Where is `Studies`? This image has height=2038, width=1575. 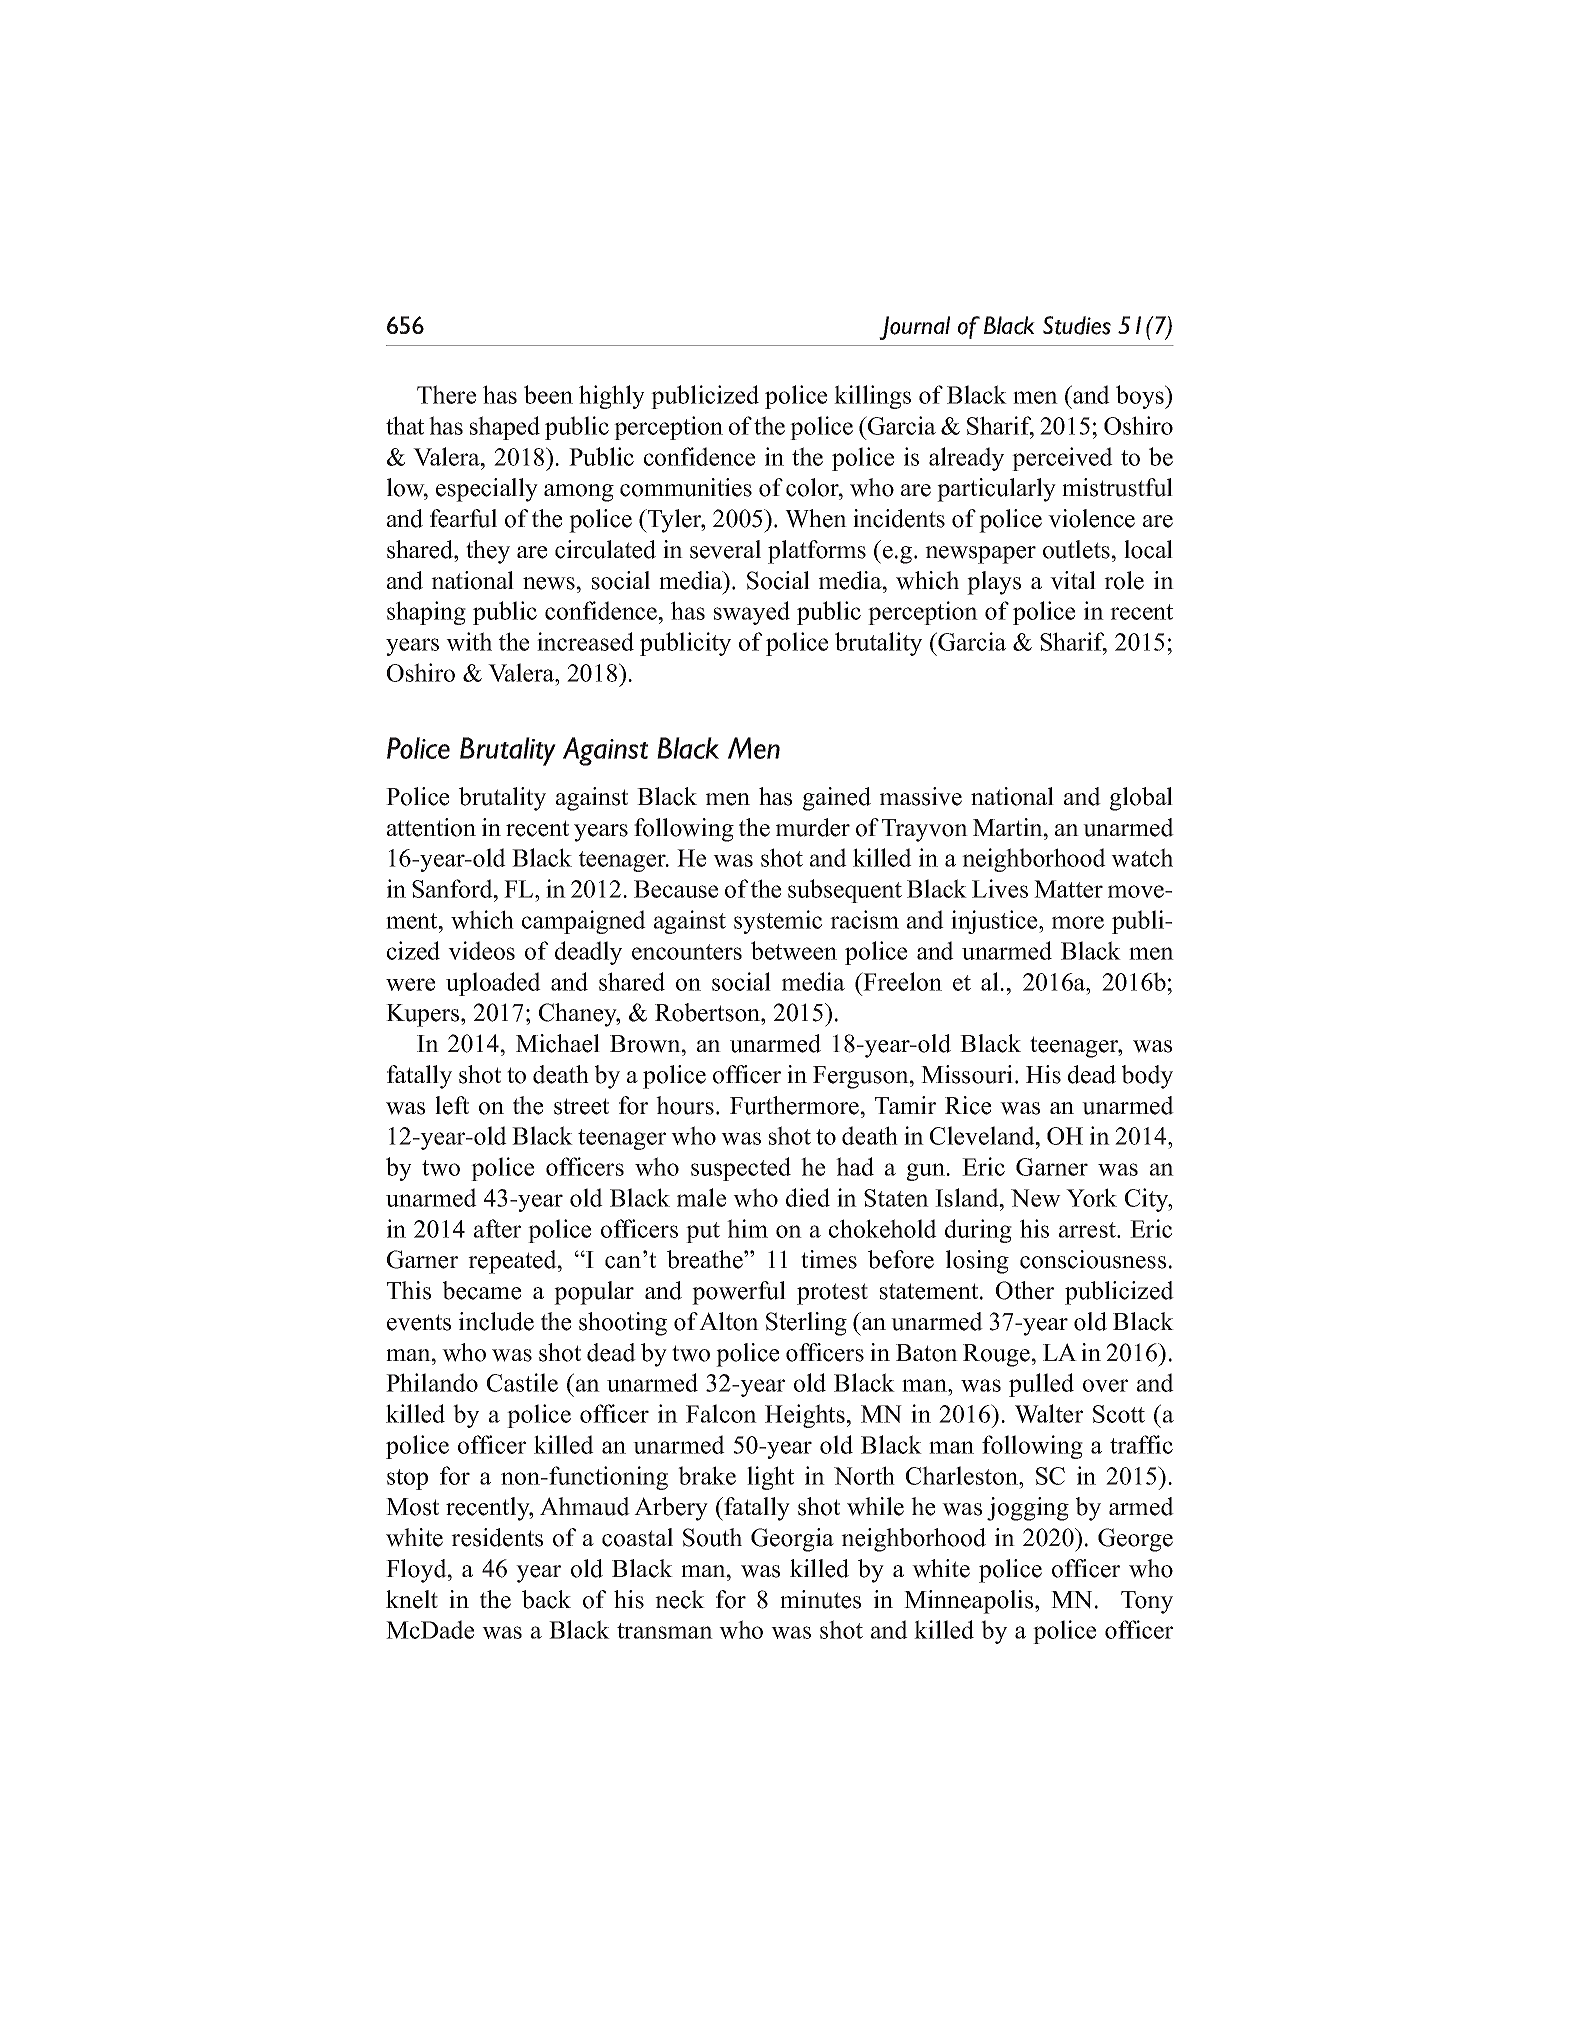
Studies is located at coordinates (1077, 325).
